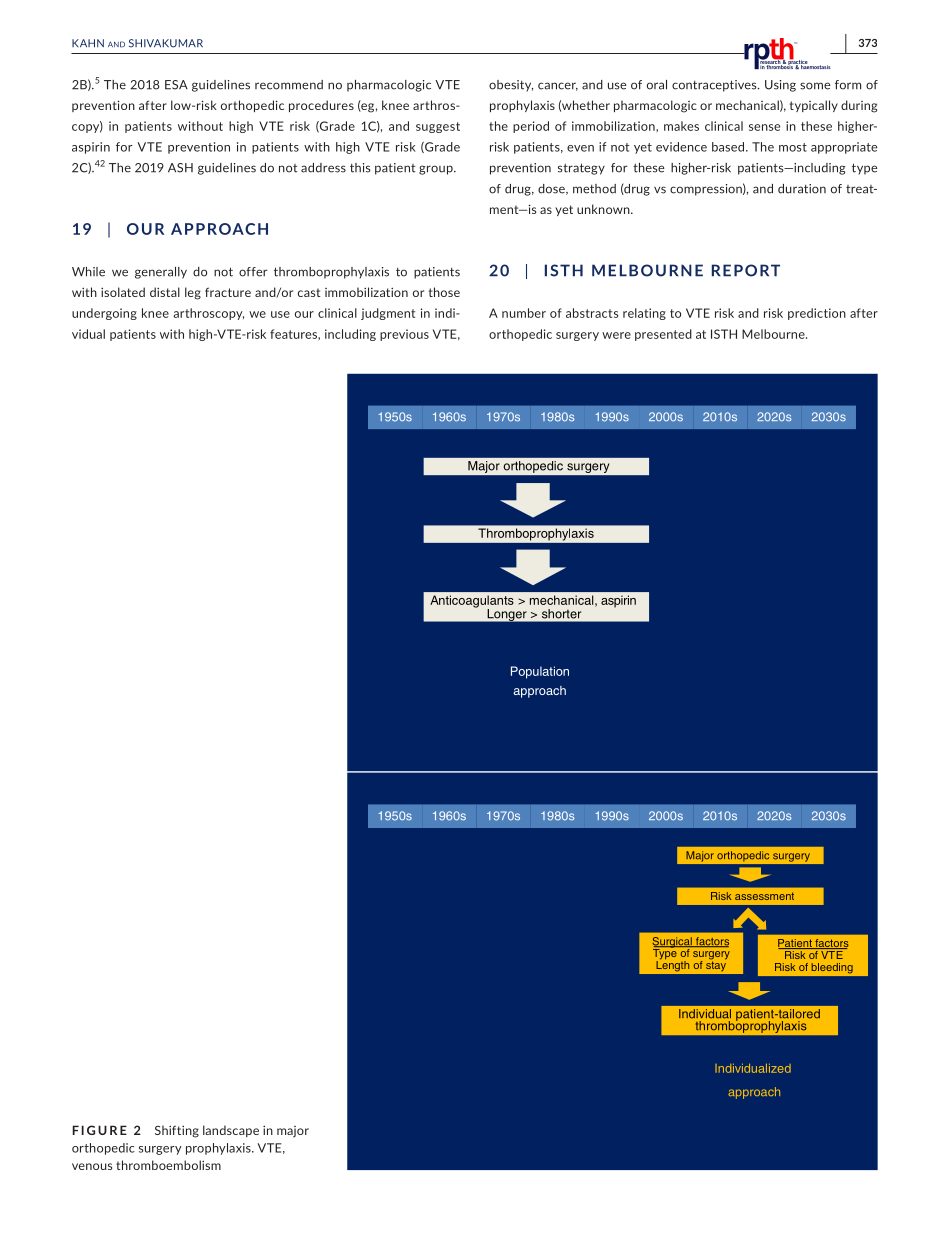 This image has height=1251, width=952. Describe the element at coordinates (561, 613) in the image. I see `shorter` at that location.
